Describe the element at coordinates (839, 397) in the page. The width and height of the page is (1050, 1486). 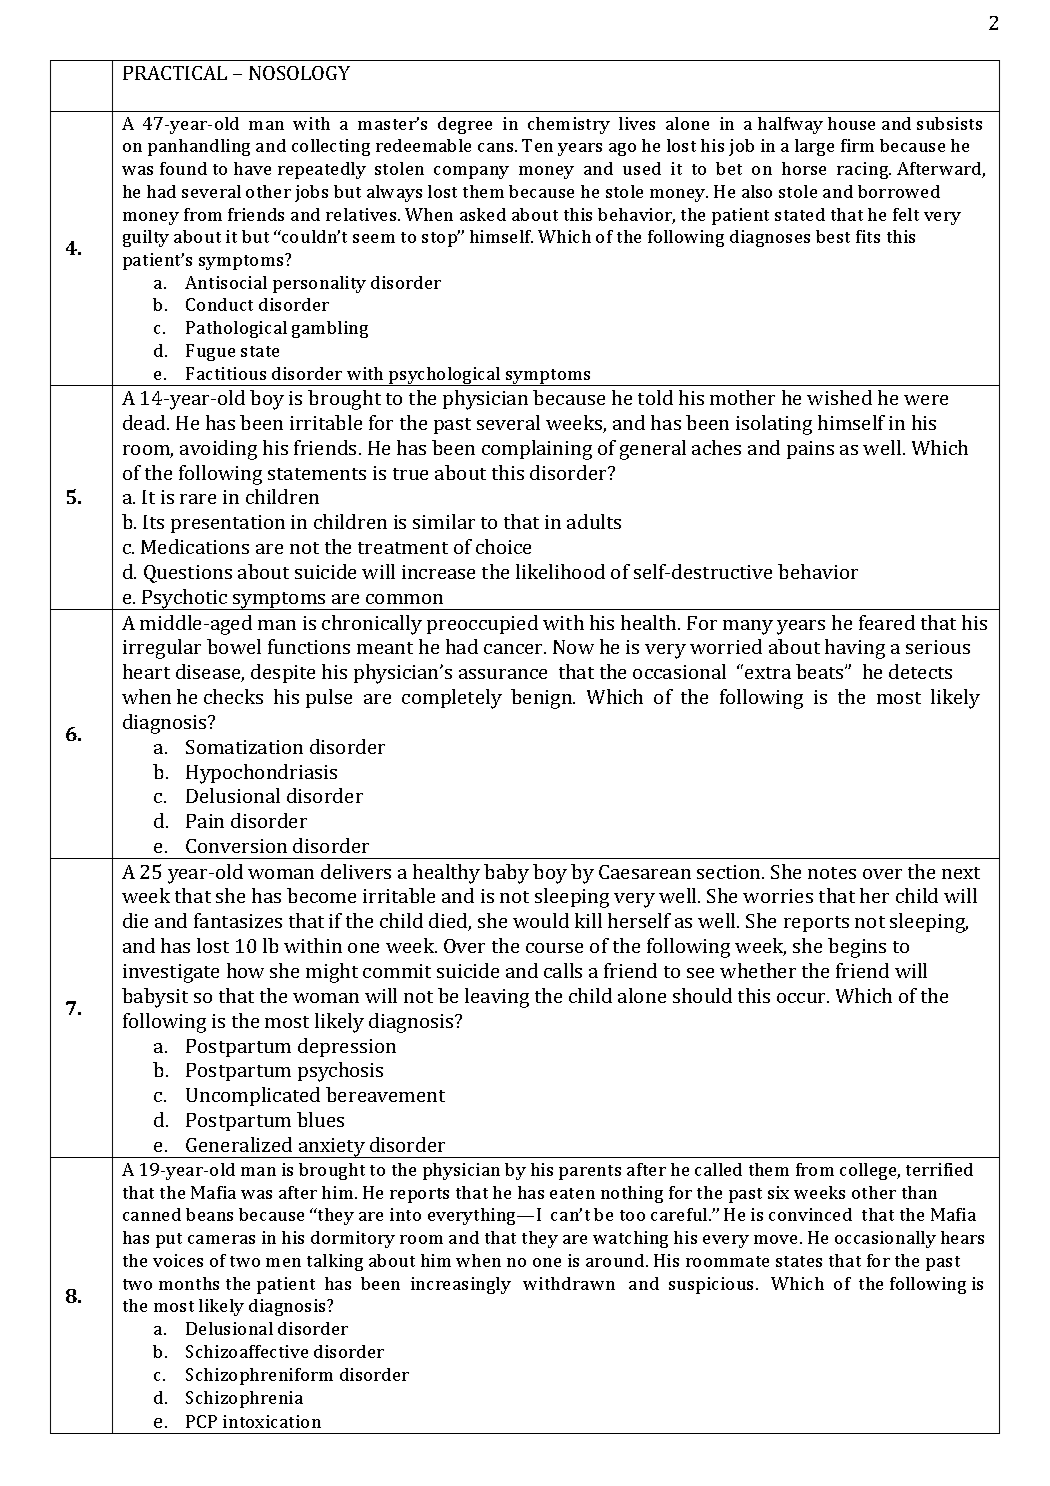
I see `wished` at that location.
